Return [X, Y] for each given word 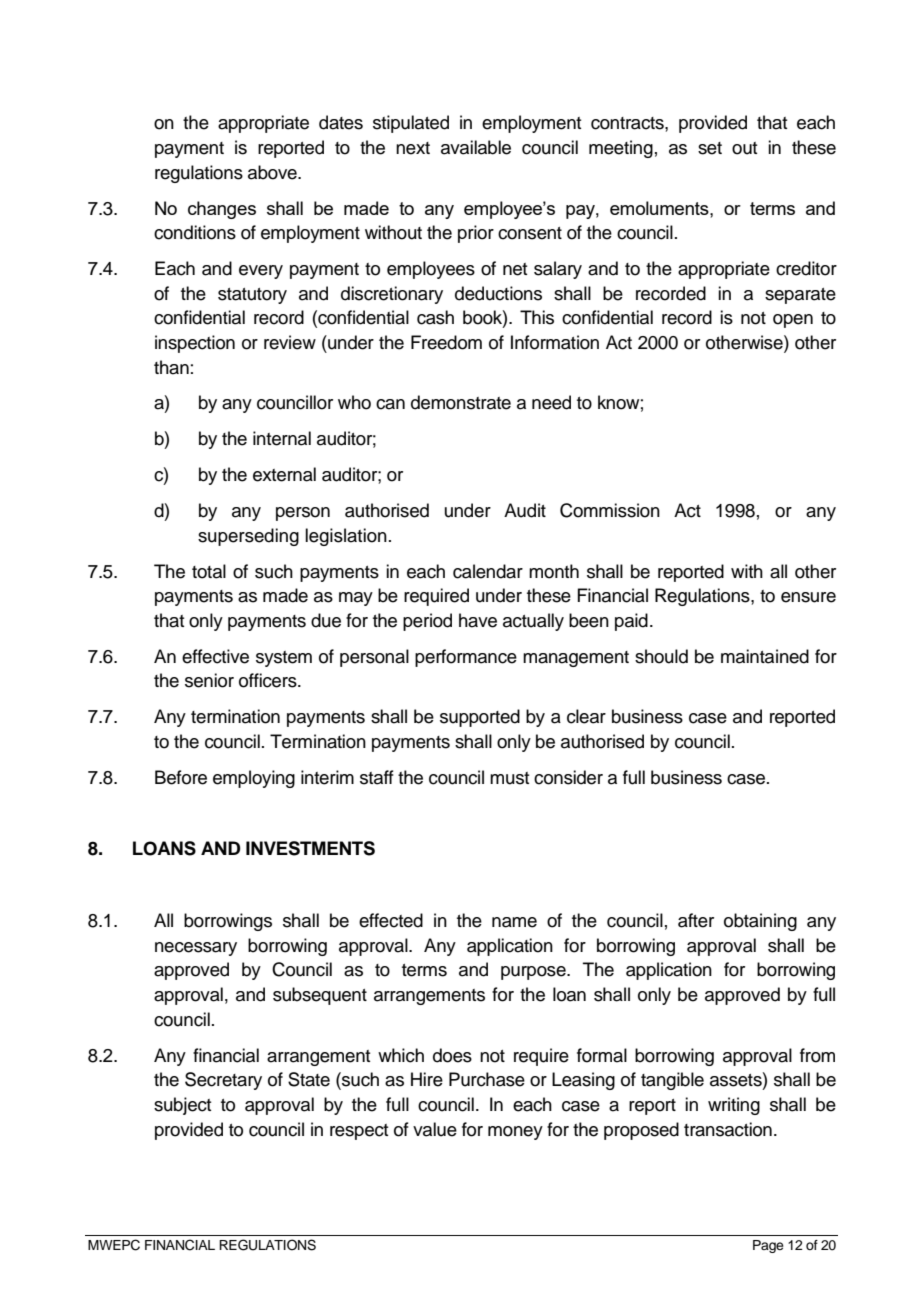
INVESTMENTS [310, 848]
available [476, 147]
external [284, 474]
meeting [621, 149]
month [554, 571]
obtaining [760, 922]
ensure [808, 597]
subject [182, 1106]
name [514, 922]
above [273, 172]
